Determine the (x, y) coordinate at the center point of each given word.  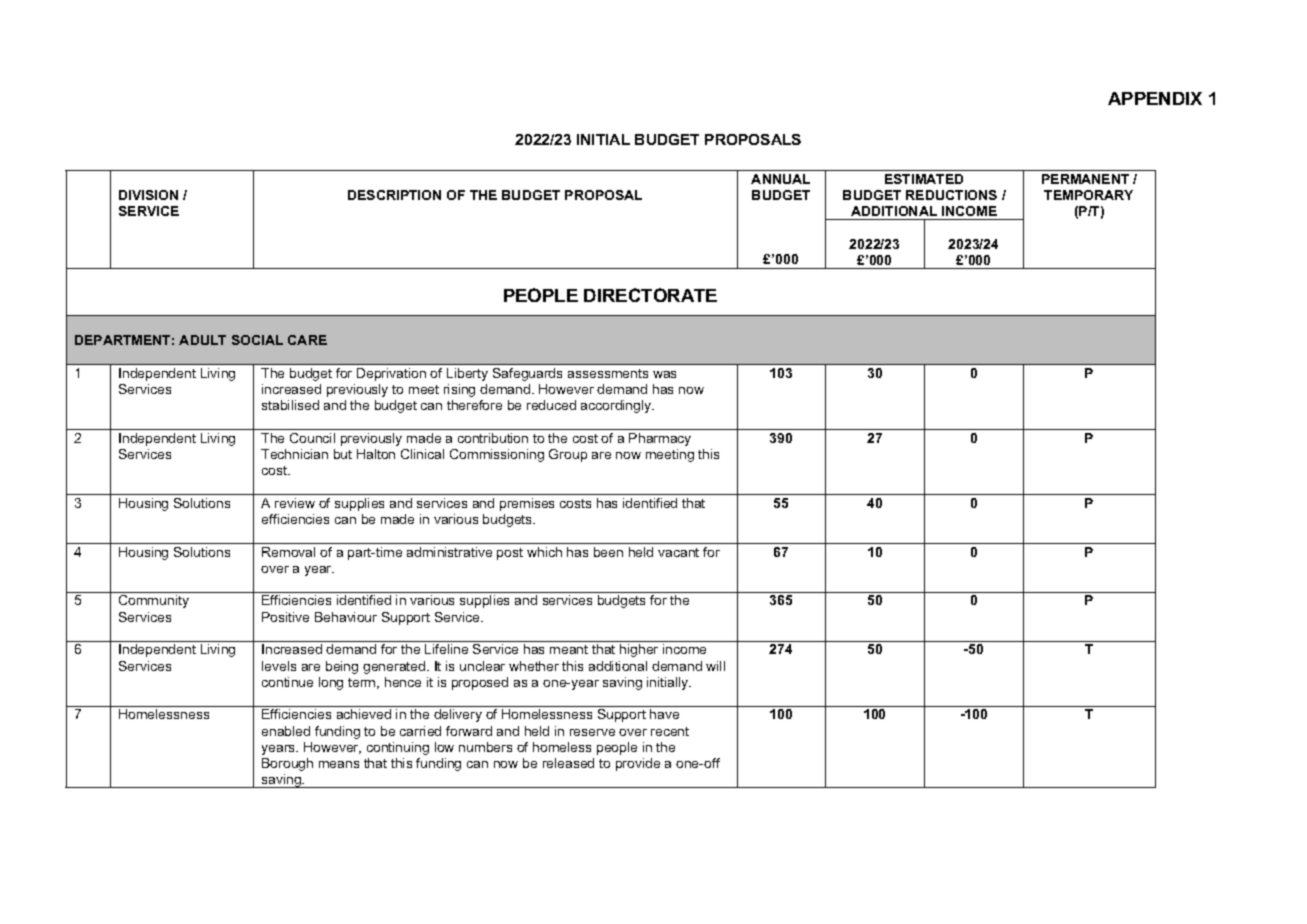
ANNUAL (780, 179)
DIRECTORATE (650, 295)
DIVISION (148, 195)
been (608, 552)
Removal (288, 552)
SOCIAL (257, 340)
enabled (286, 731)
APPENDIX (1155, 98)
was (664, 374)
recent (670, 731)
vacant (678, 552)
